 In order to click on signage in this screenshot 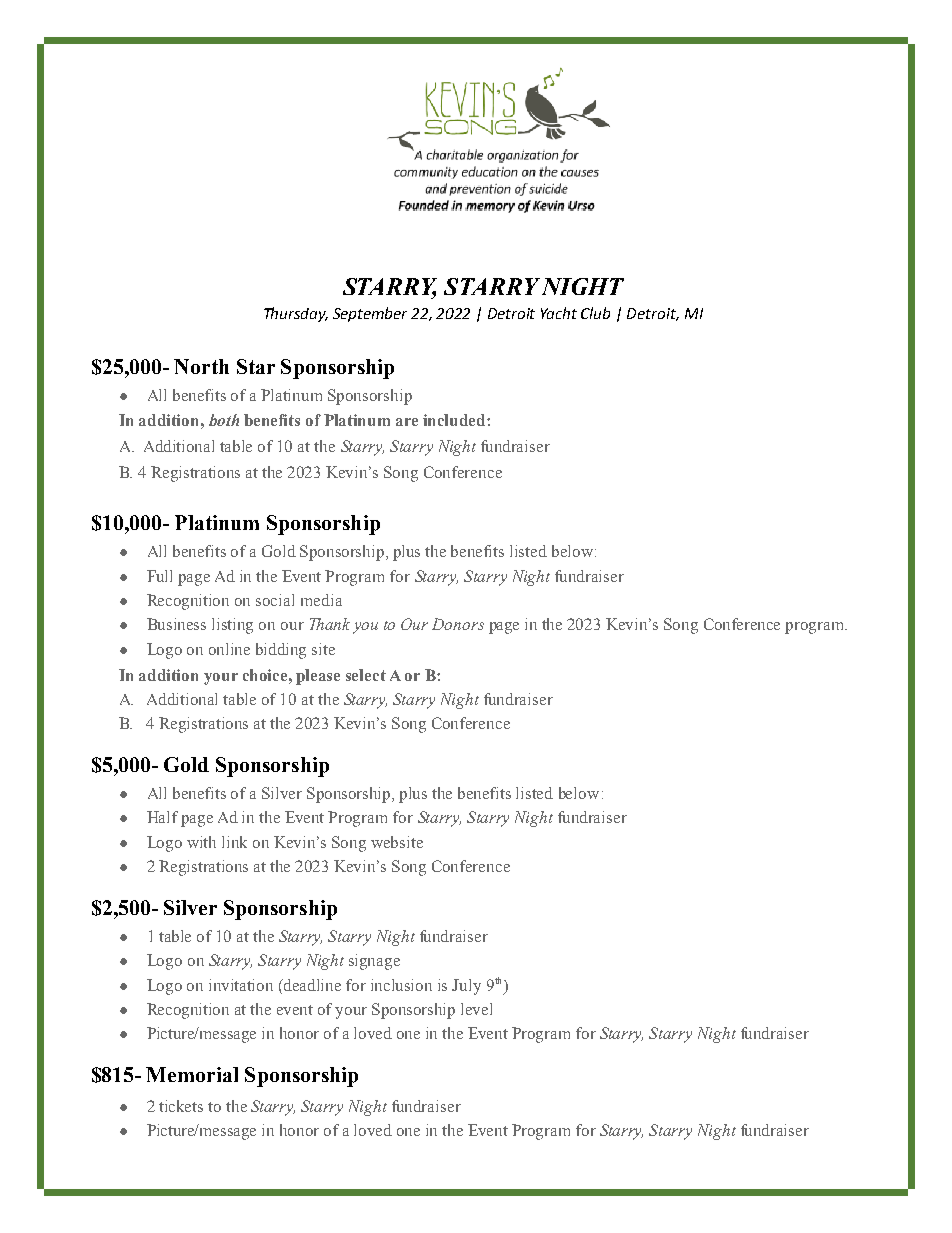, I will do `click(374, 962)`.
